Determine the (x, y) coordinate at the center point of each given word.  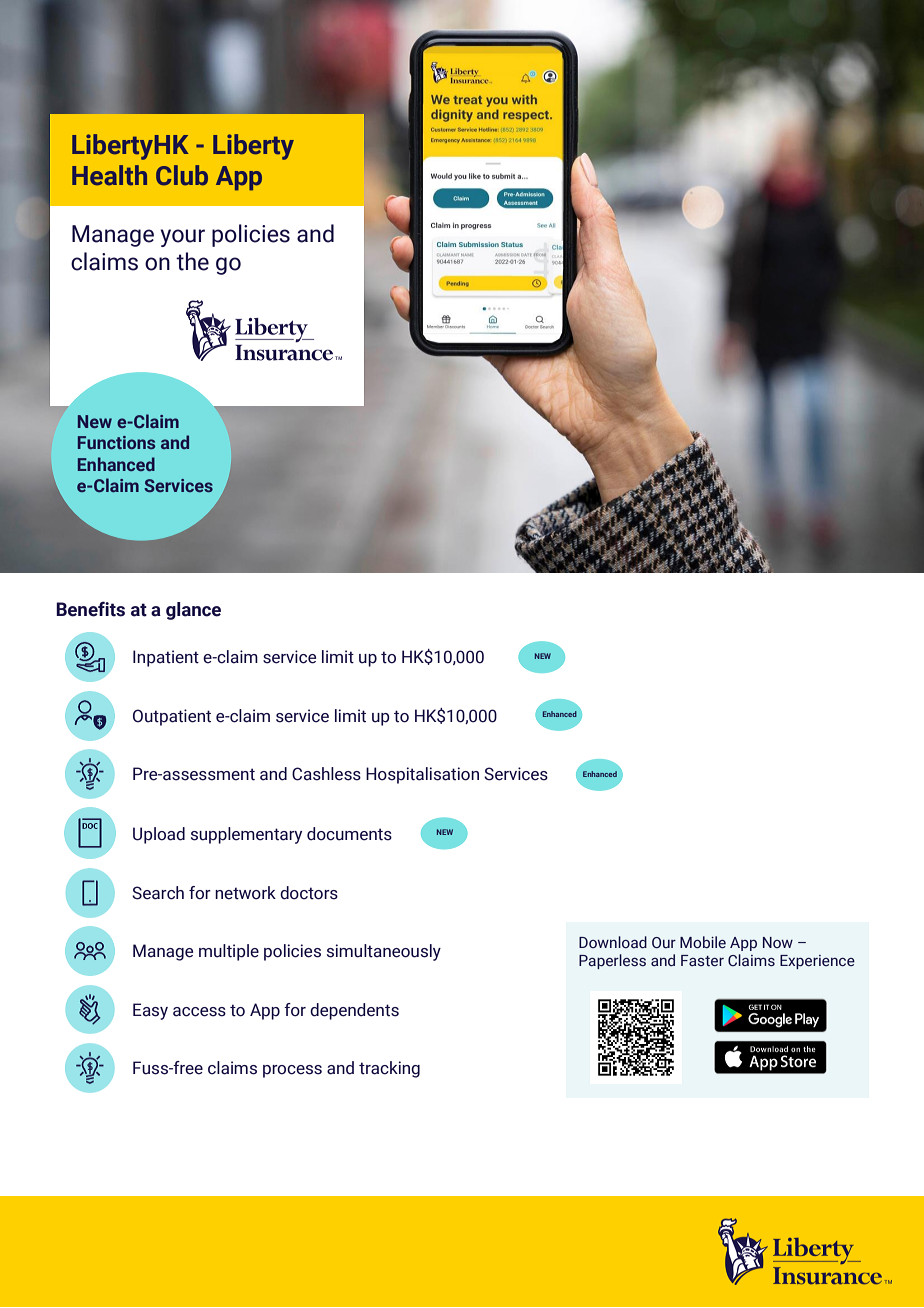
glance (193, 611)
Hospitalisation (422, 775)
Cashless (326, 774)
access (199, 1012)
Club (182, 175)
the (192, 261)
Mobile (703, 942)
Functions (116, 442)
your (183, 238)
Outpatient (172, 717)
